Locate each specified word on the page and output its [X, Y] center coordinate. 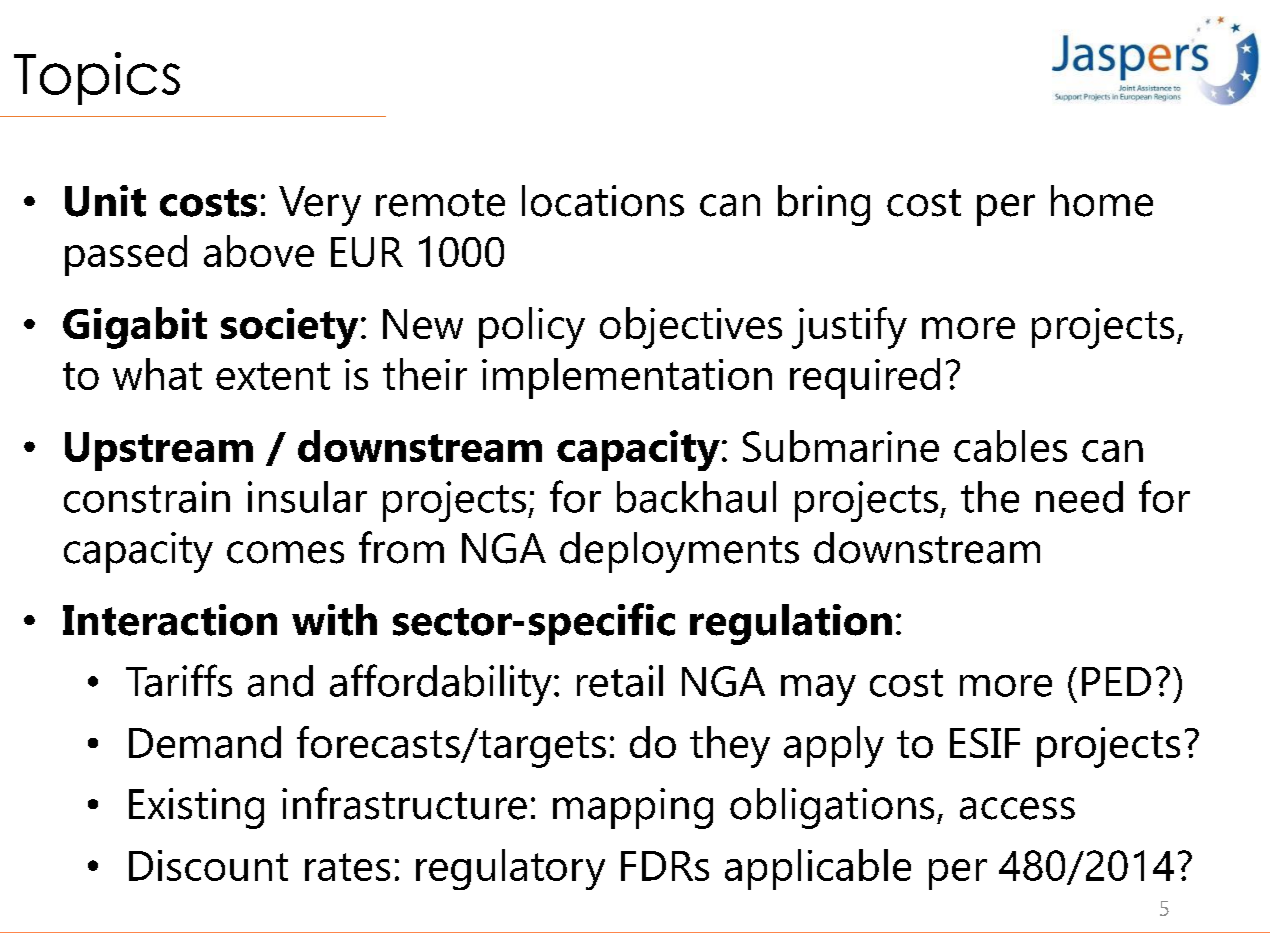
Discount [208, 865]
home [1102, 201]
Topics [97, 78]
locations [603, 201]
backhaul [696, 497]
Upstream [159, 451]
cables [1010, 446]
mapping [633, 808]
